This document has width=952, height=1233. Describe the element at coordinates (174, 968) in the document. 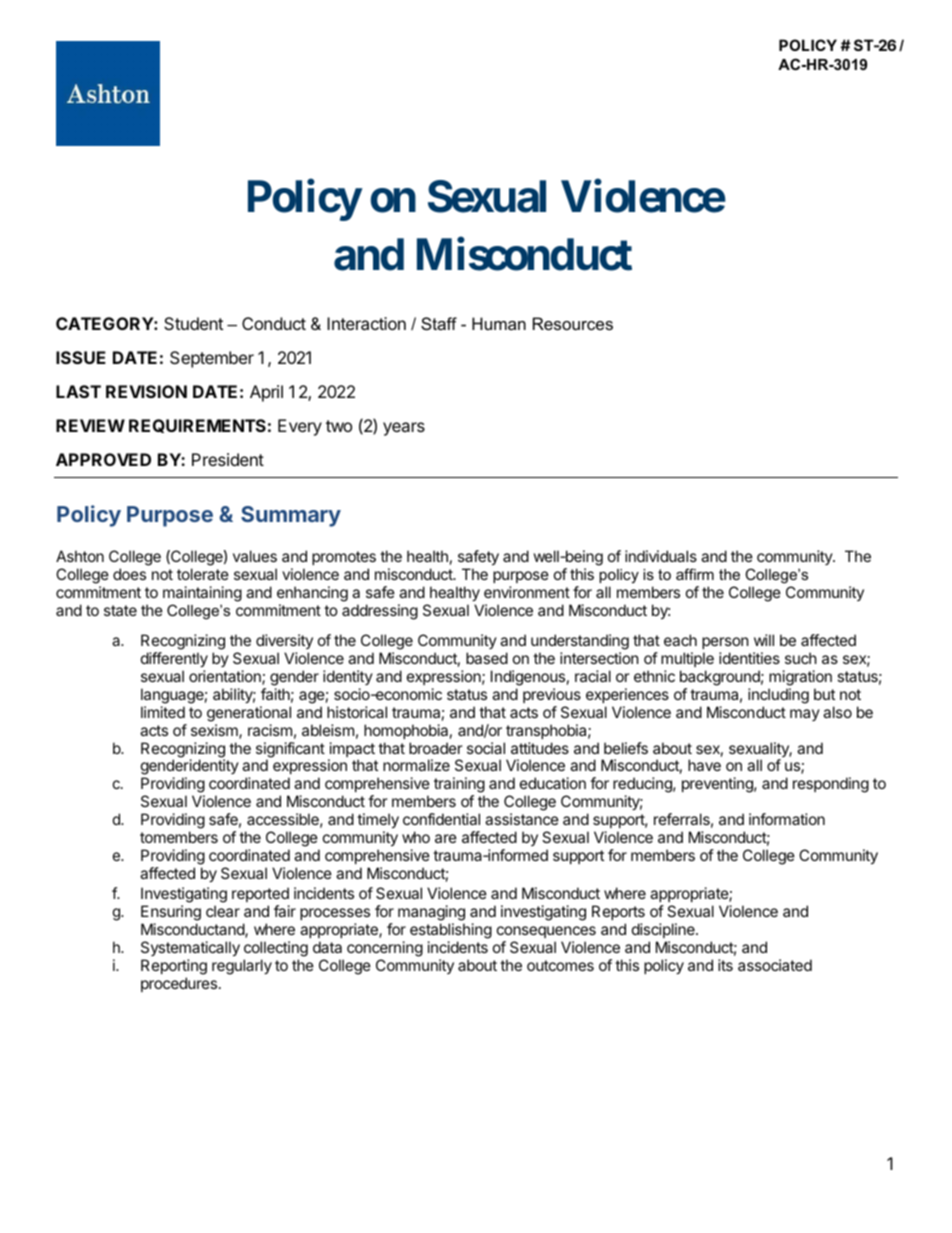

I see `Reporting` at that location.
